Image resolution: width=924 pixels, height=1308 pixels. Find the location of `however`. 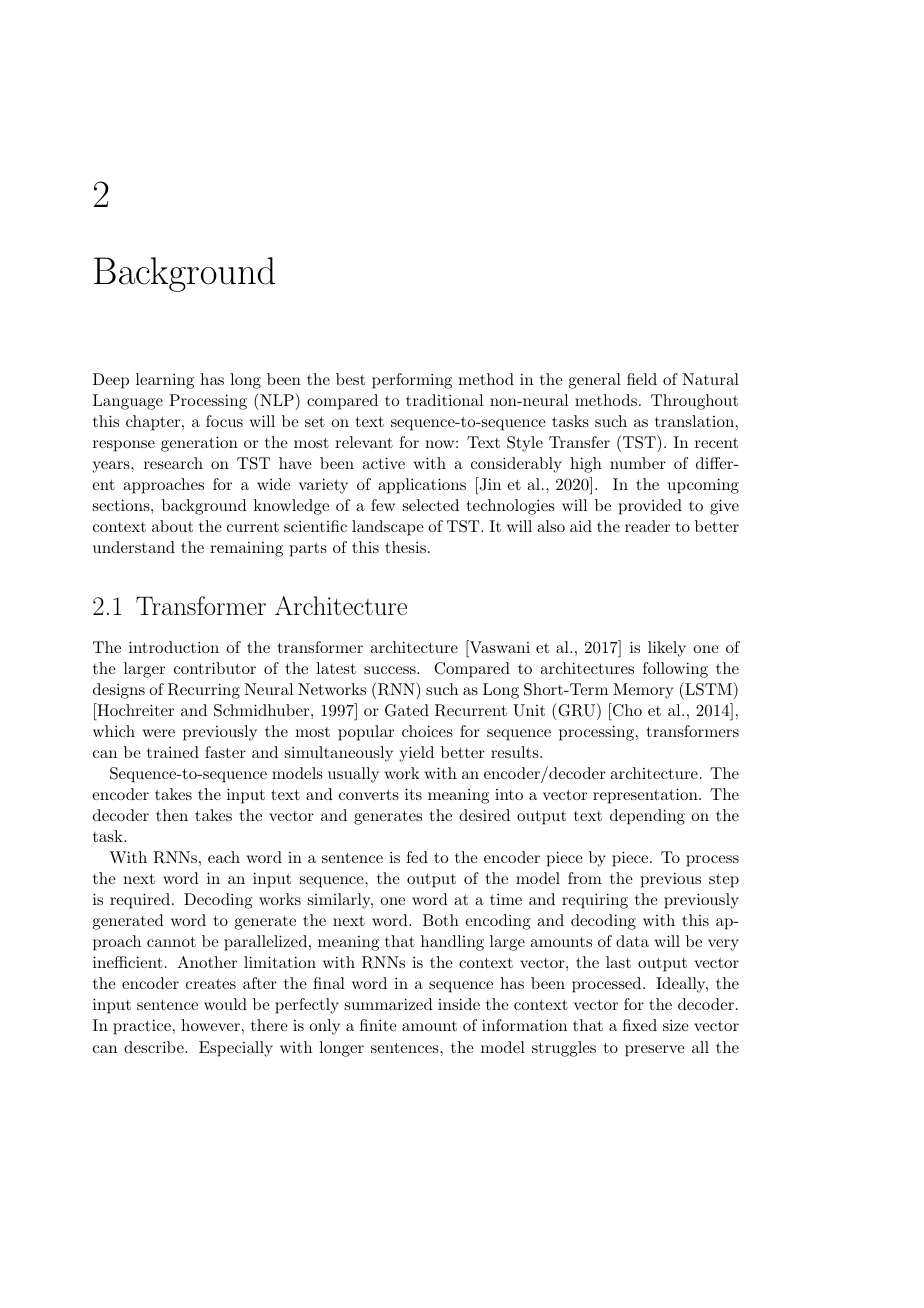

however is located at coordinates (210, 1025).
